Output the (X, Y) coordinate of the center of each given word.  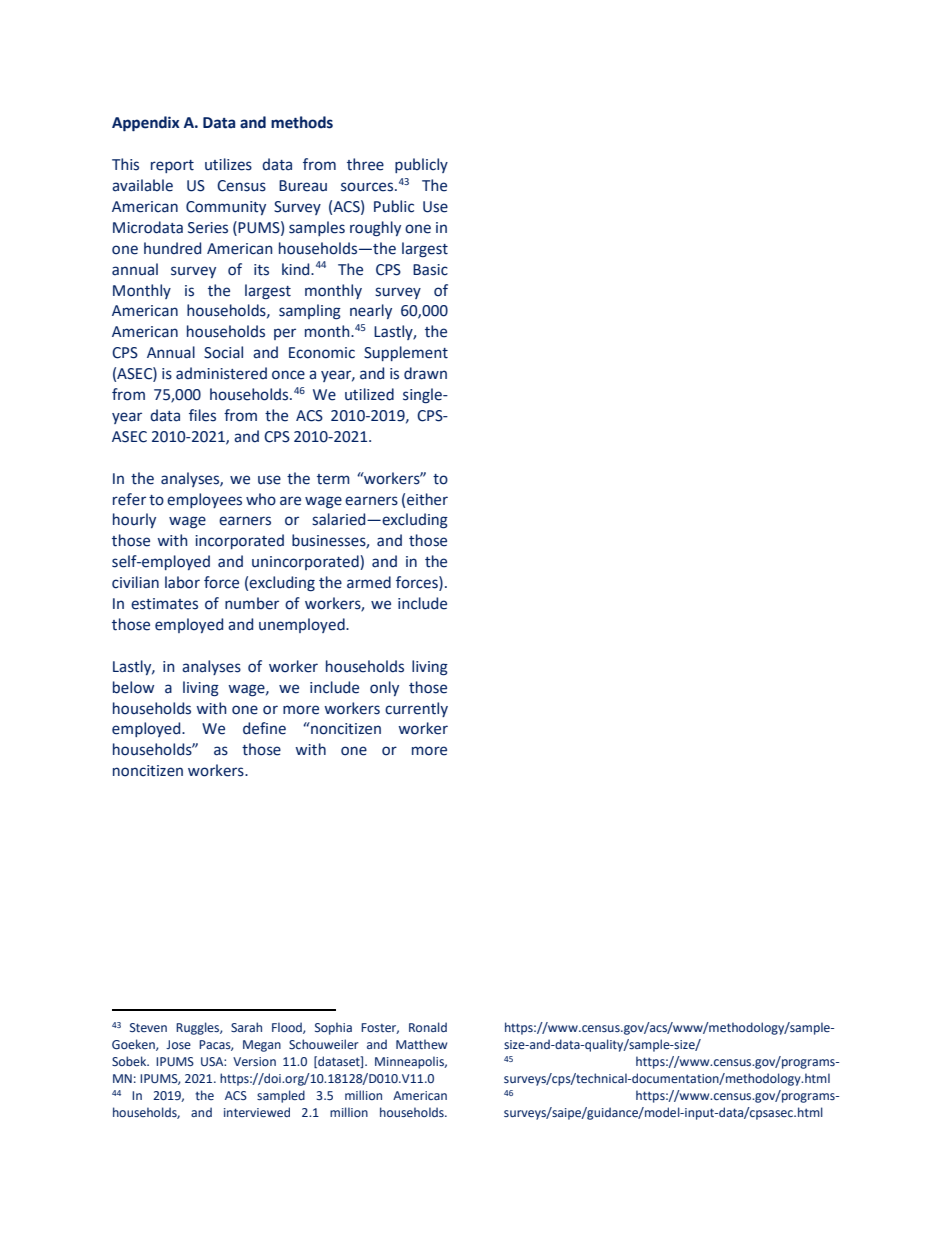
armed (369, 582)
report (172, 166)
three (365, 164)
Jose (178, 1044)
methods (302, 122)
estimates (164, 604)
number (252, 603)
